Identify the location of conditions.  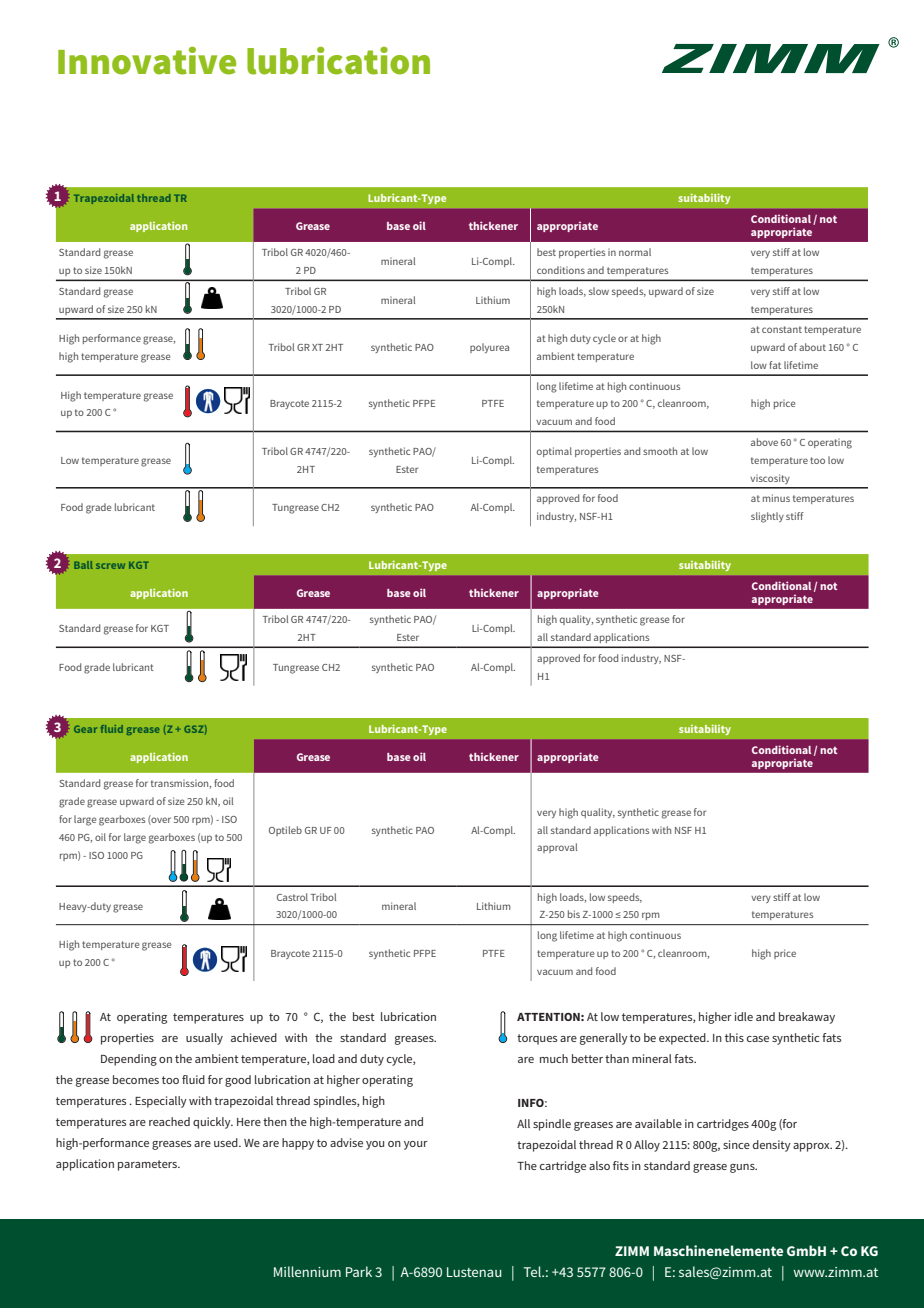
(561, 270).
